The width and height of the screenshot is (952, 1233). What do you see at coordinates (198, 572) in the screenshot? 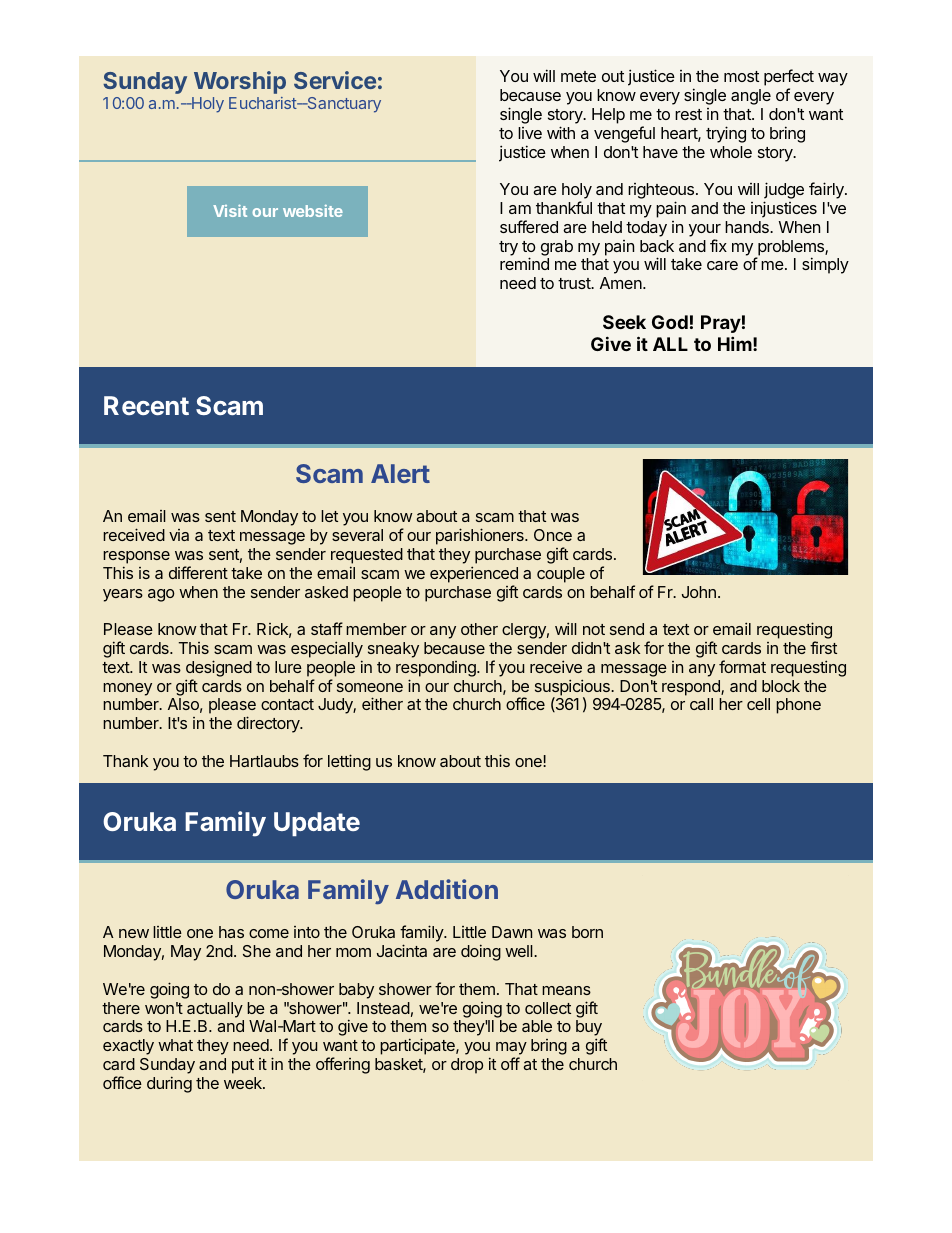
I see `different` at bounding box center [198, 572].
